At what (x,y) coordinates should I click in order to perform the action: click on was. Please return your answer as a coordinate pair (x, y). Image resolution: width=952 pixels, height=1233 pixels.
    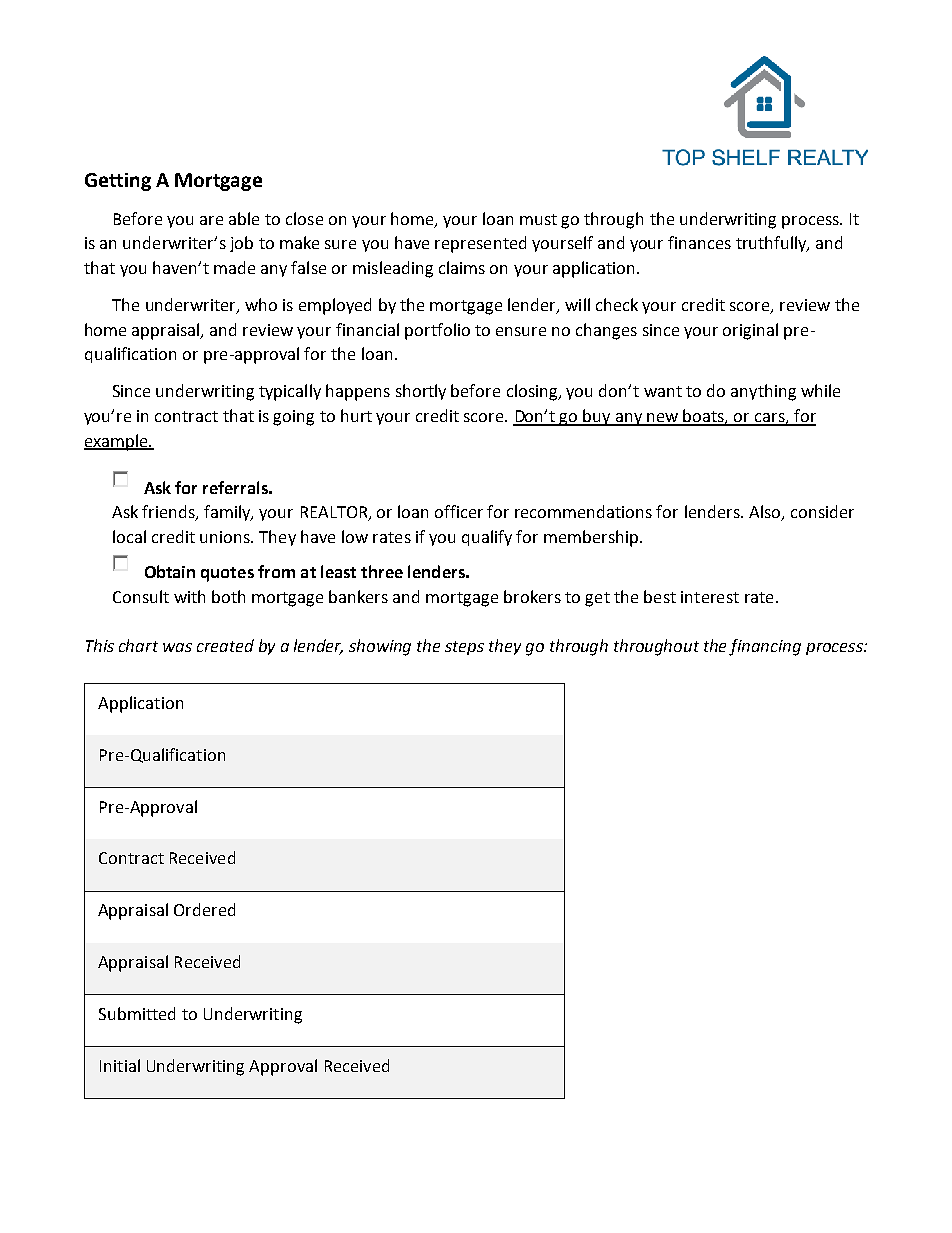
    Looking at the image, I should click on (177, 647).
